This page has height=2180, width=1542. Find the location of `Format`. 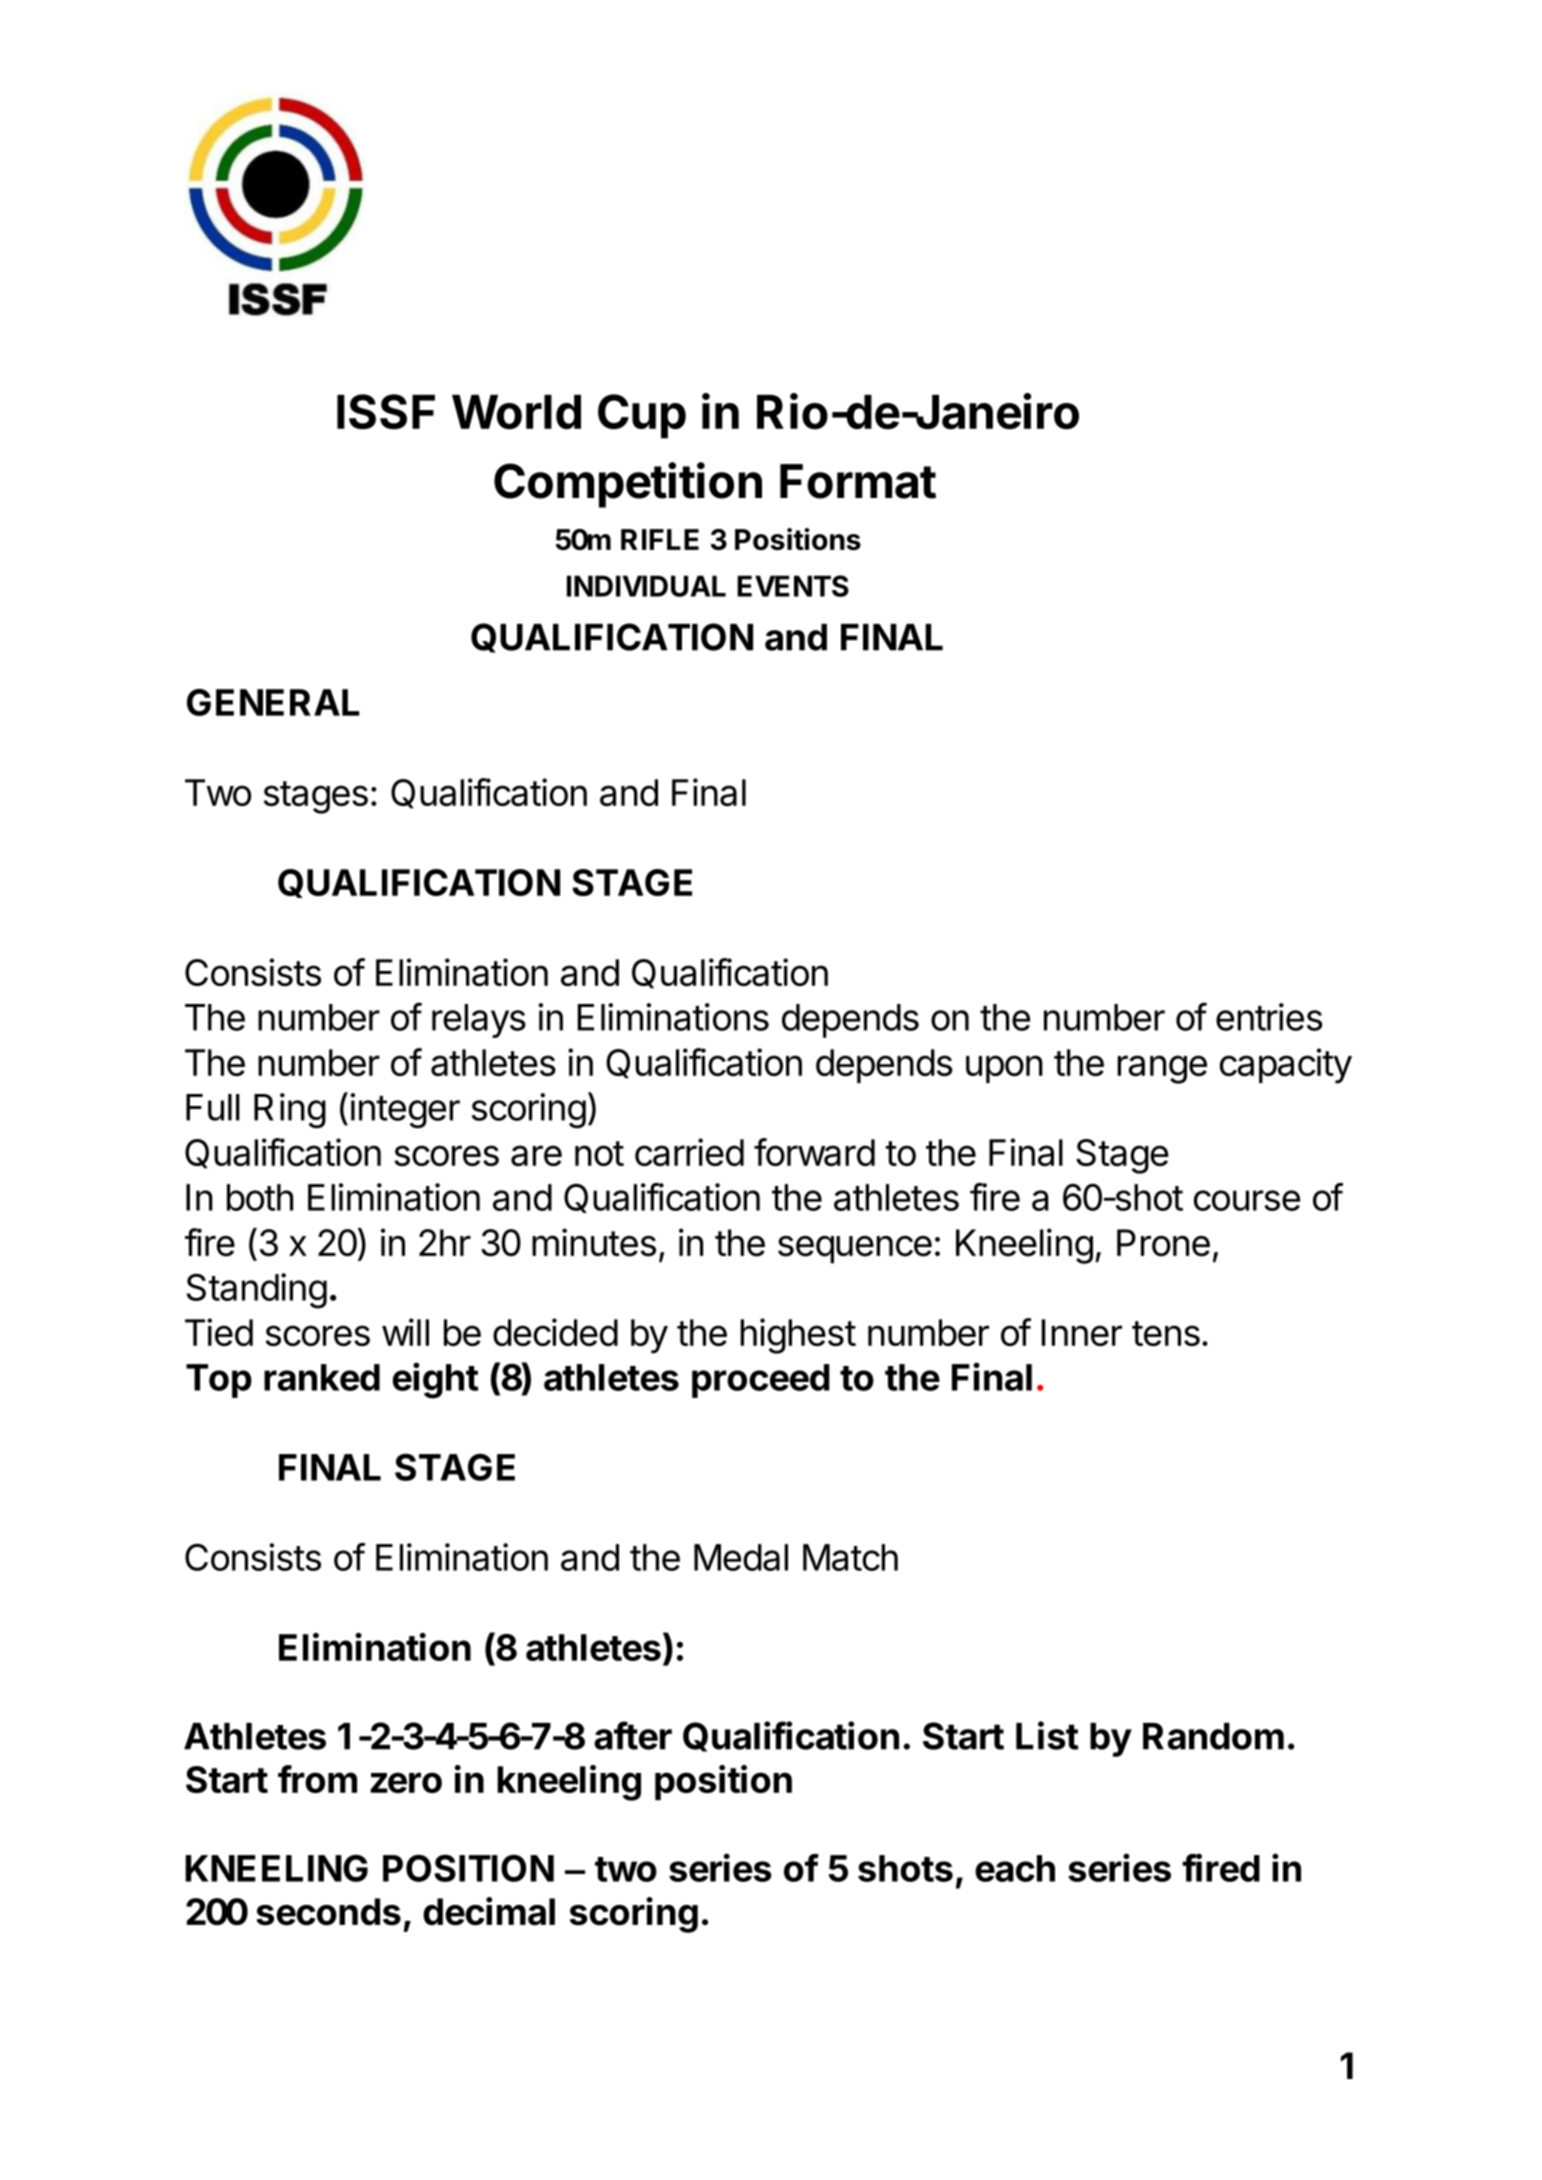

Format is located at coordinates (858, 481).
